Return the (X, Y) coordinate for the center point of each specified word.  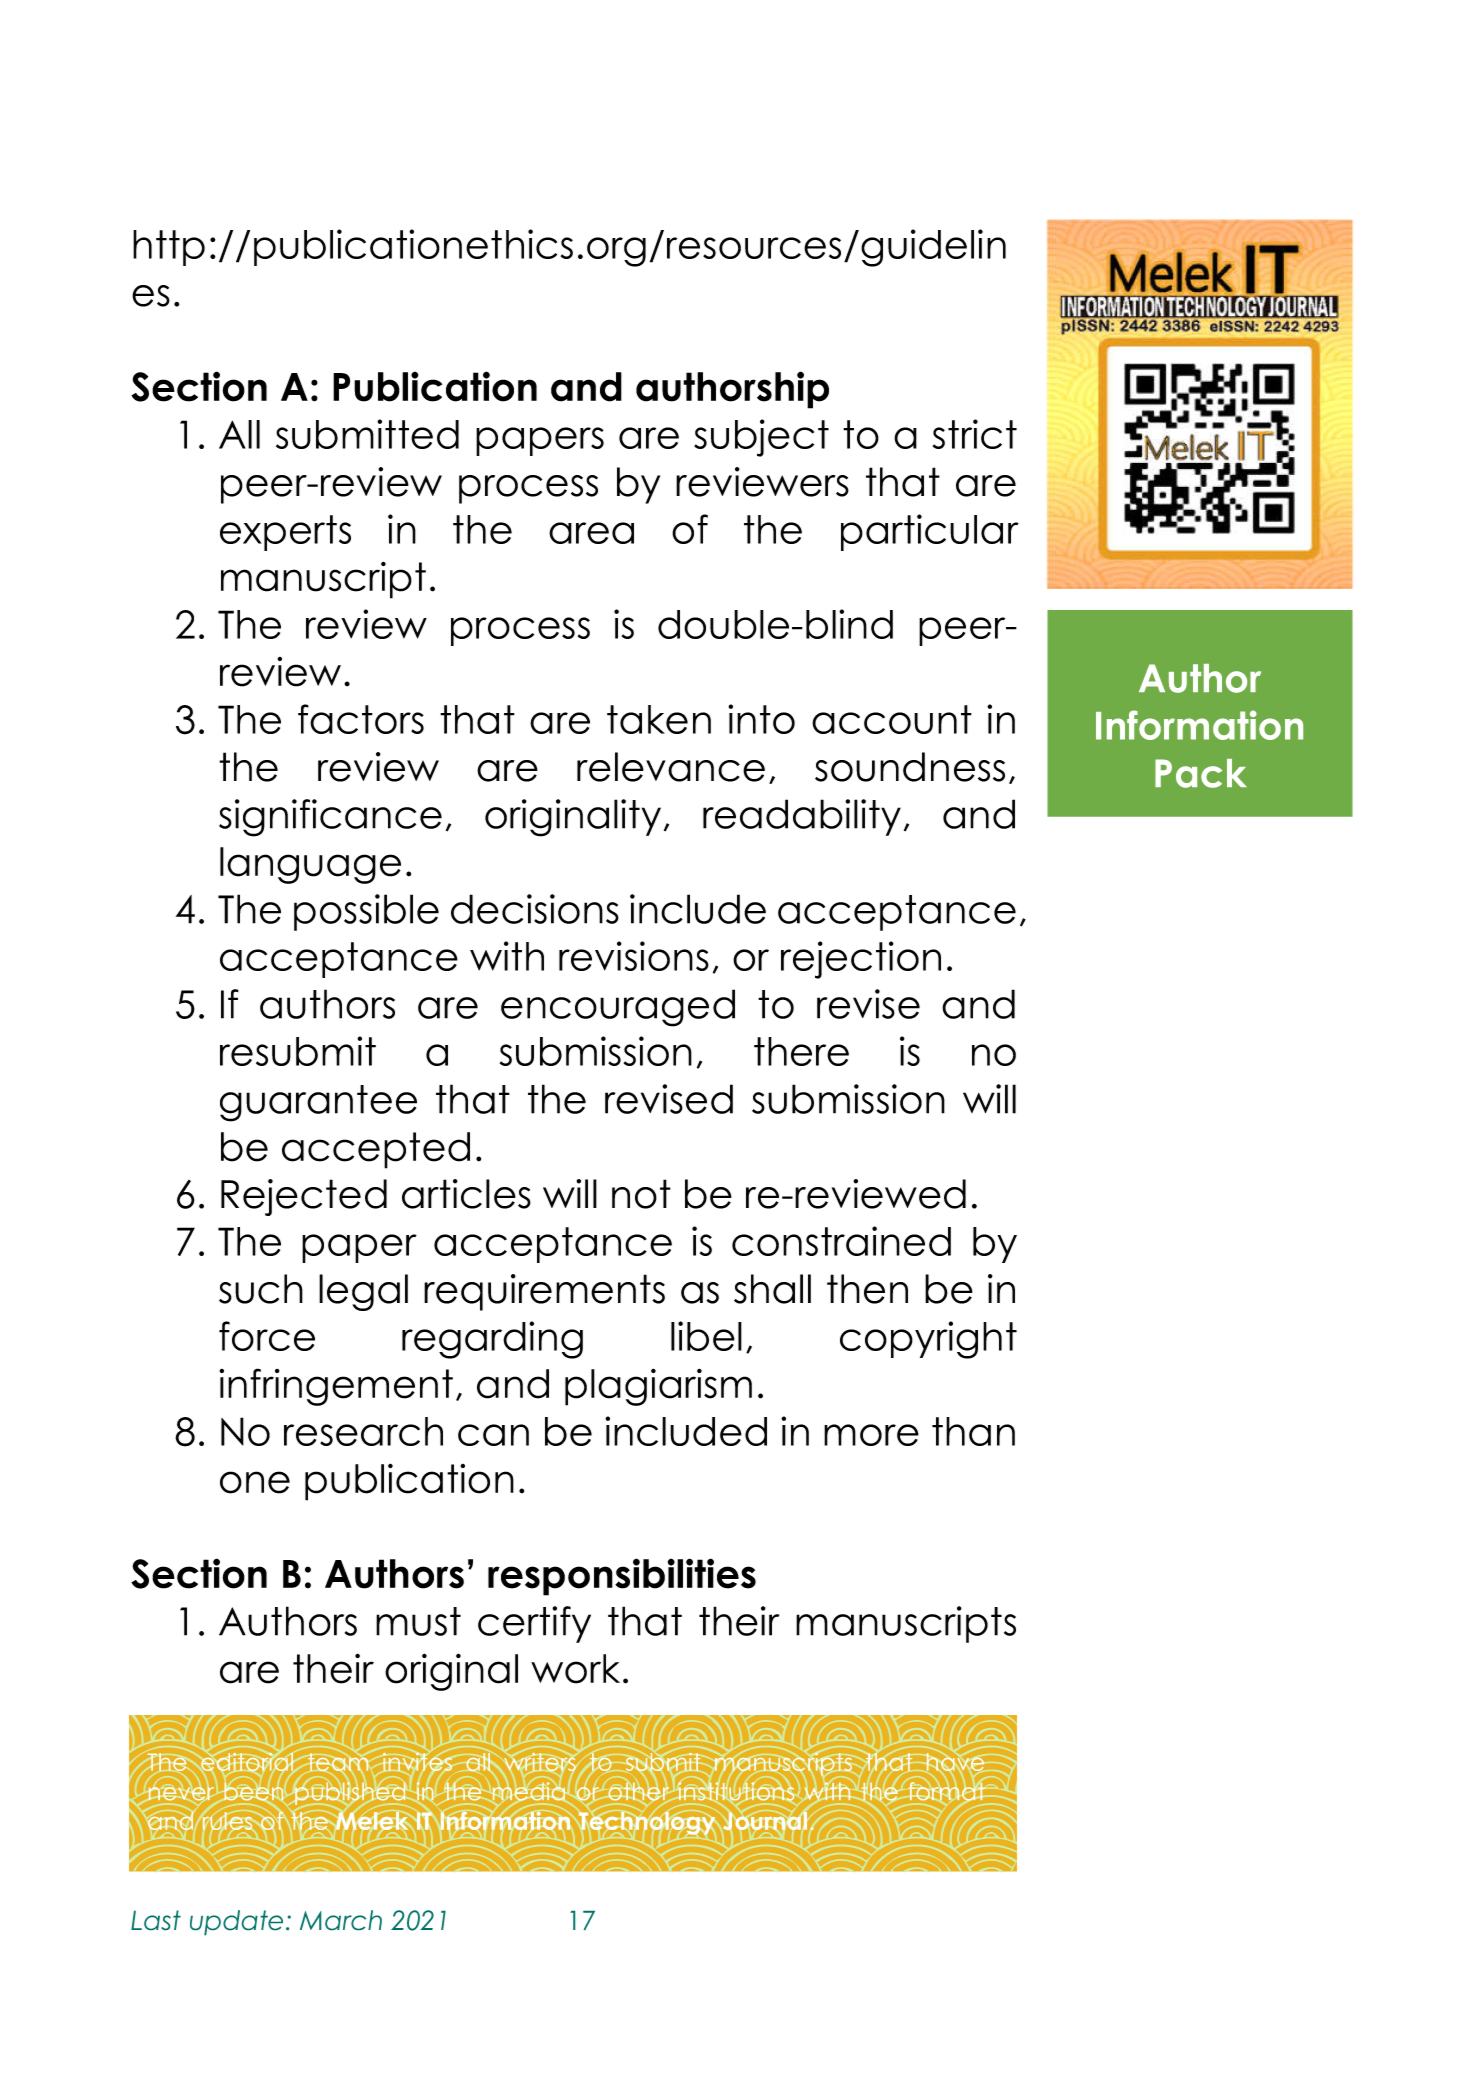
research (363, 1431)
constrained (841, 1241)
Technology (647, 1823)
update (236, 1922)
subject (761, 438)
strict (975, 434)
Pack (1201, 773)
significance (330, 818)
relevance (671, 767)
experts (285, 533)
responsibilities (622, 1577)
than (973, 1431)
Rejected (304, 1197)
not (641, 1194)
